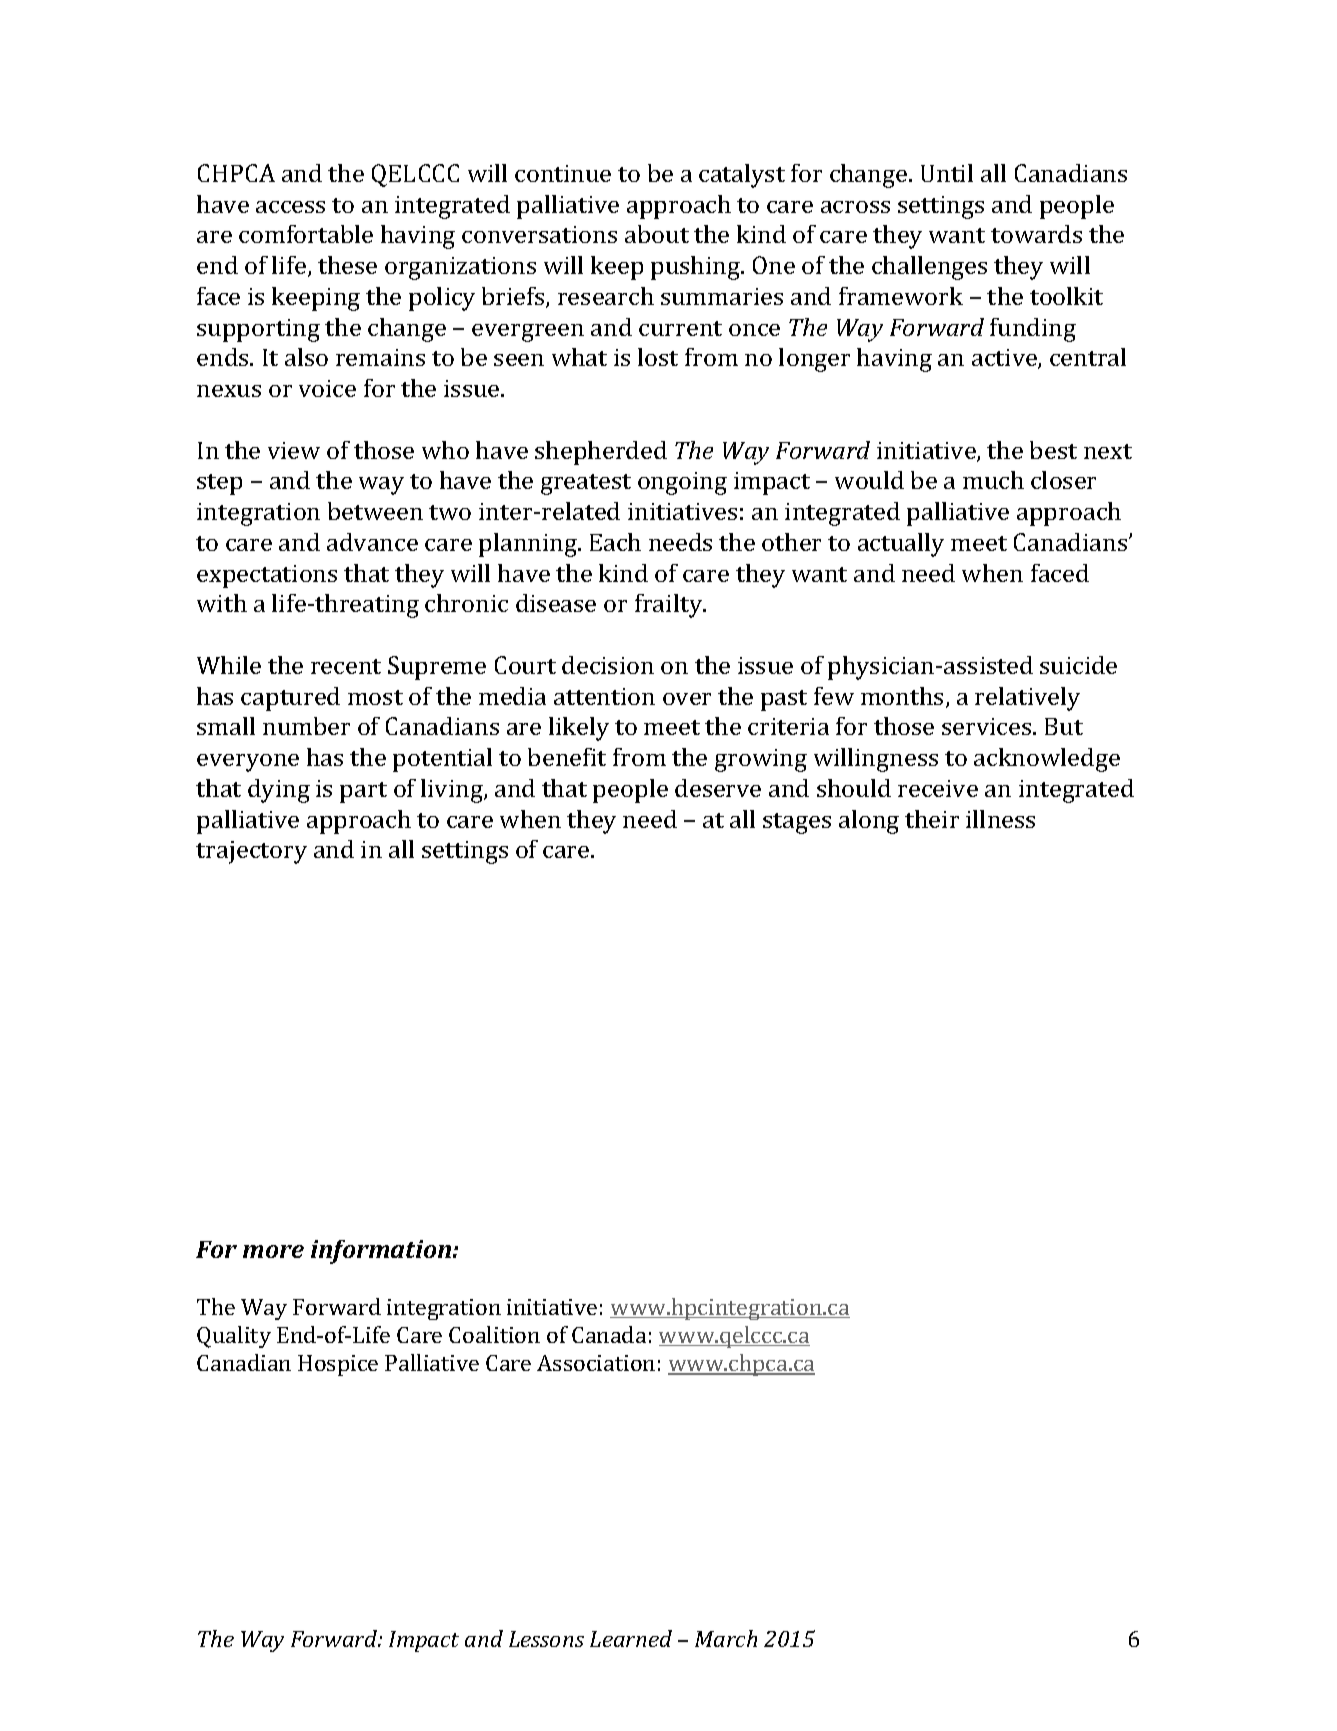 Image resolution: width=1337 pixels, height=1731 pixels. Describe the element at coordinates (687, 699) in the screenshot. I see `over` at that location.
